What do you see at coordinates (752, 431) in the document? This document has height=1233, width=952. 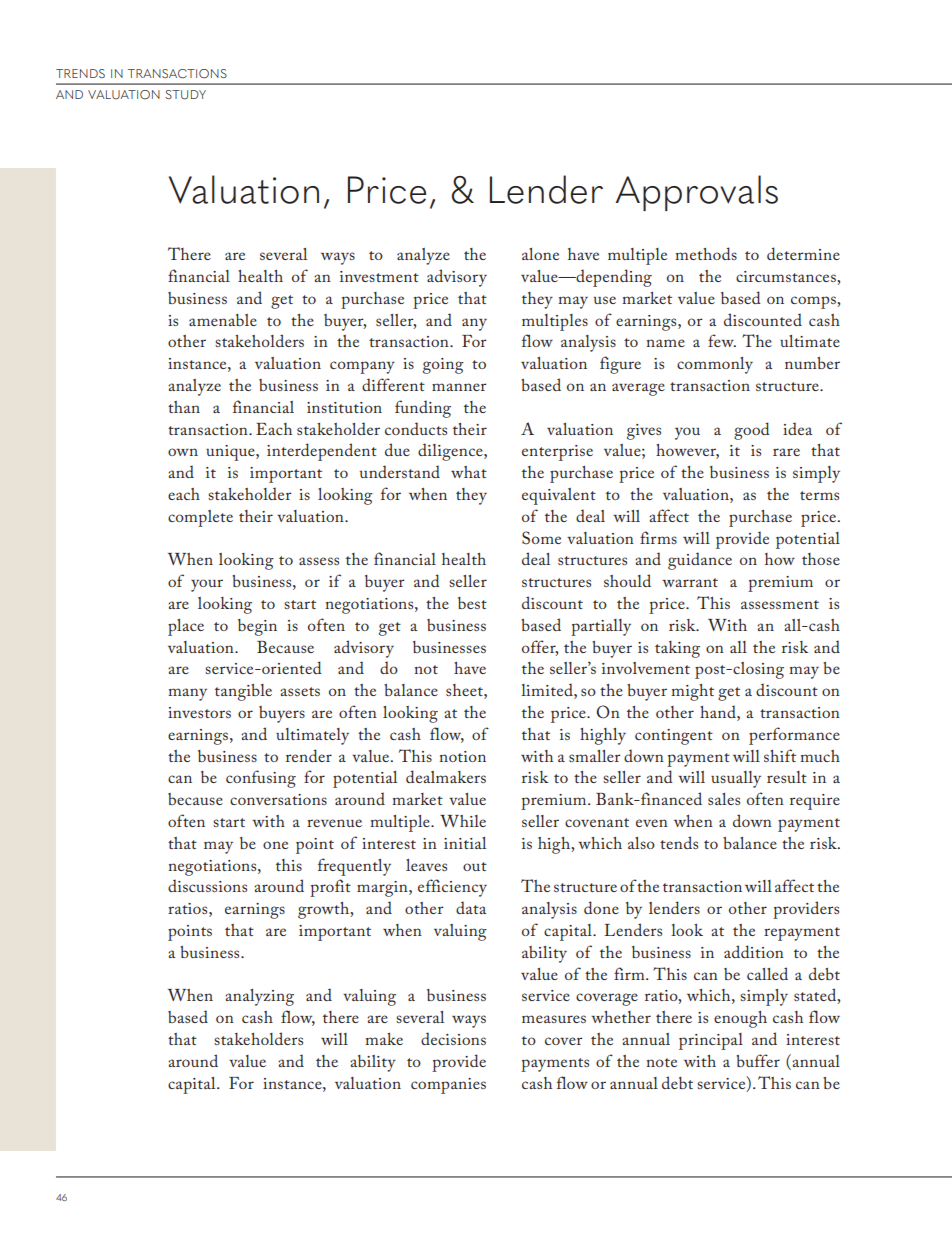 I see `good` at bounding box center [752, 431].
